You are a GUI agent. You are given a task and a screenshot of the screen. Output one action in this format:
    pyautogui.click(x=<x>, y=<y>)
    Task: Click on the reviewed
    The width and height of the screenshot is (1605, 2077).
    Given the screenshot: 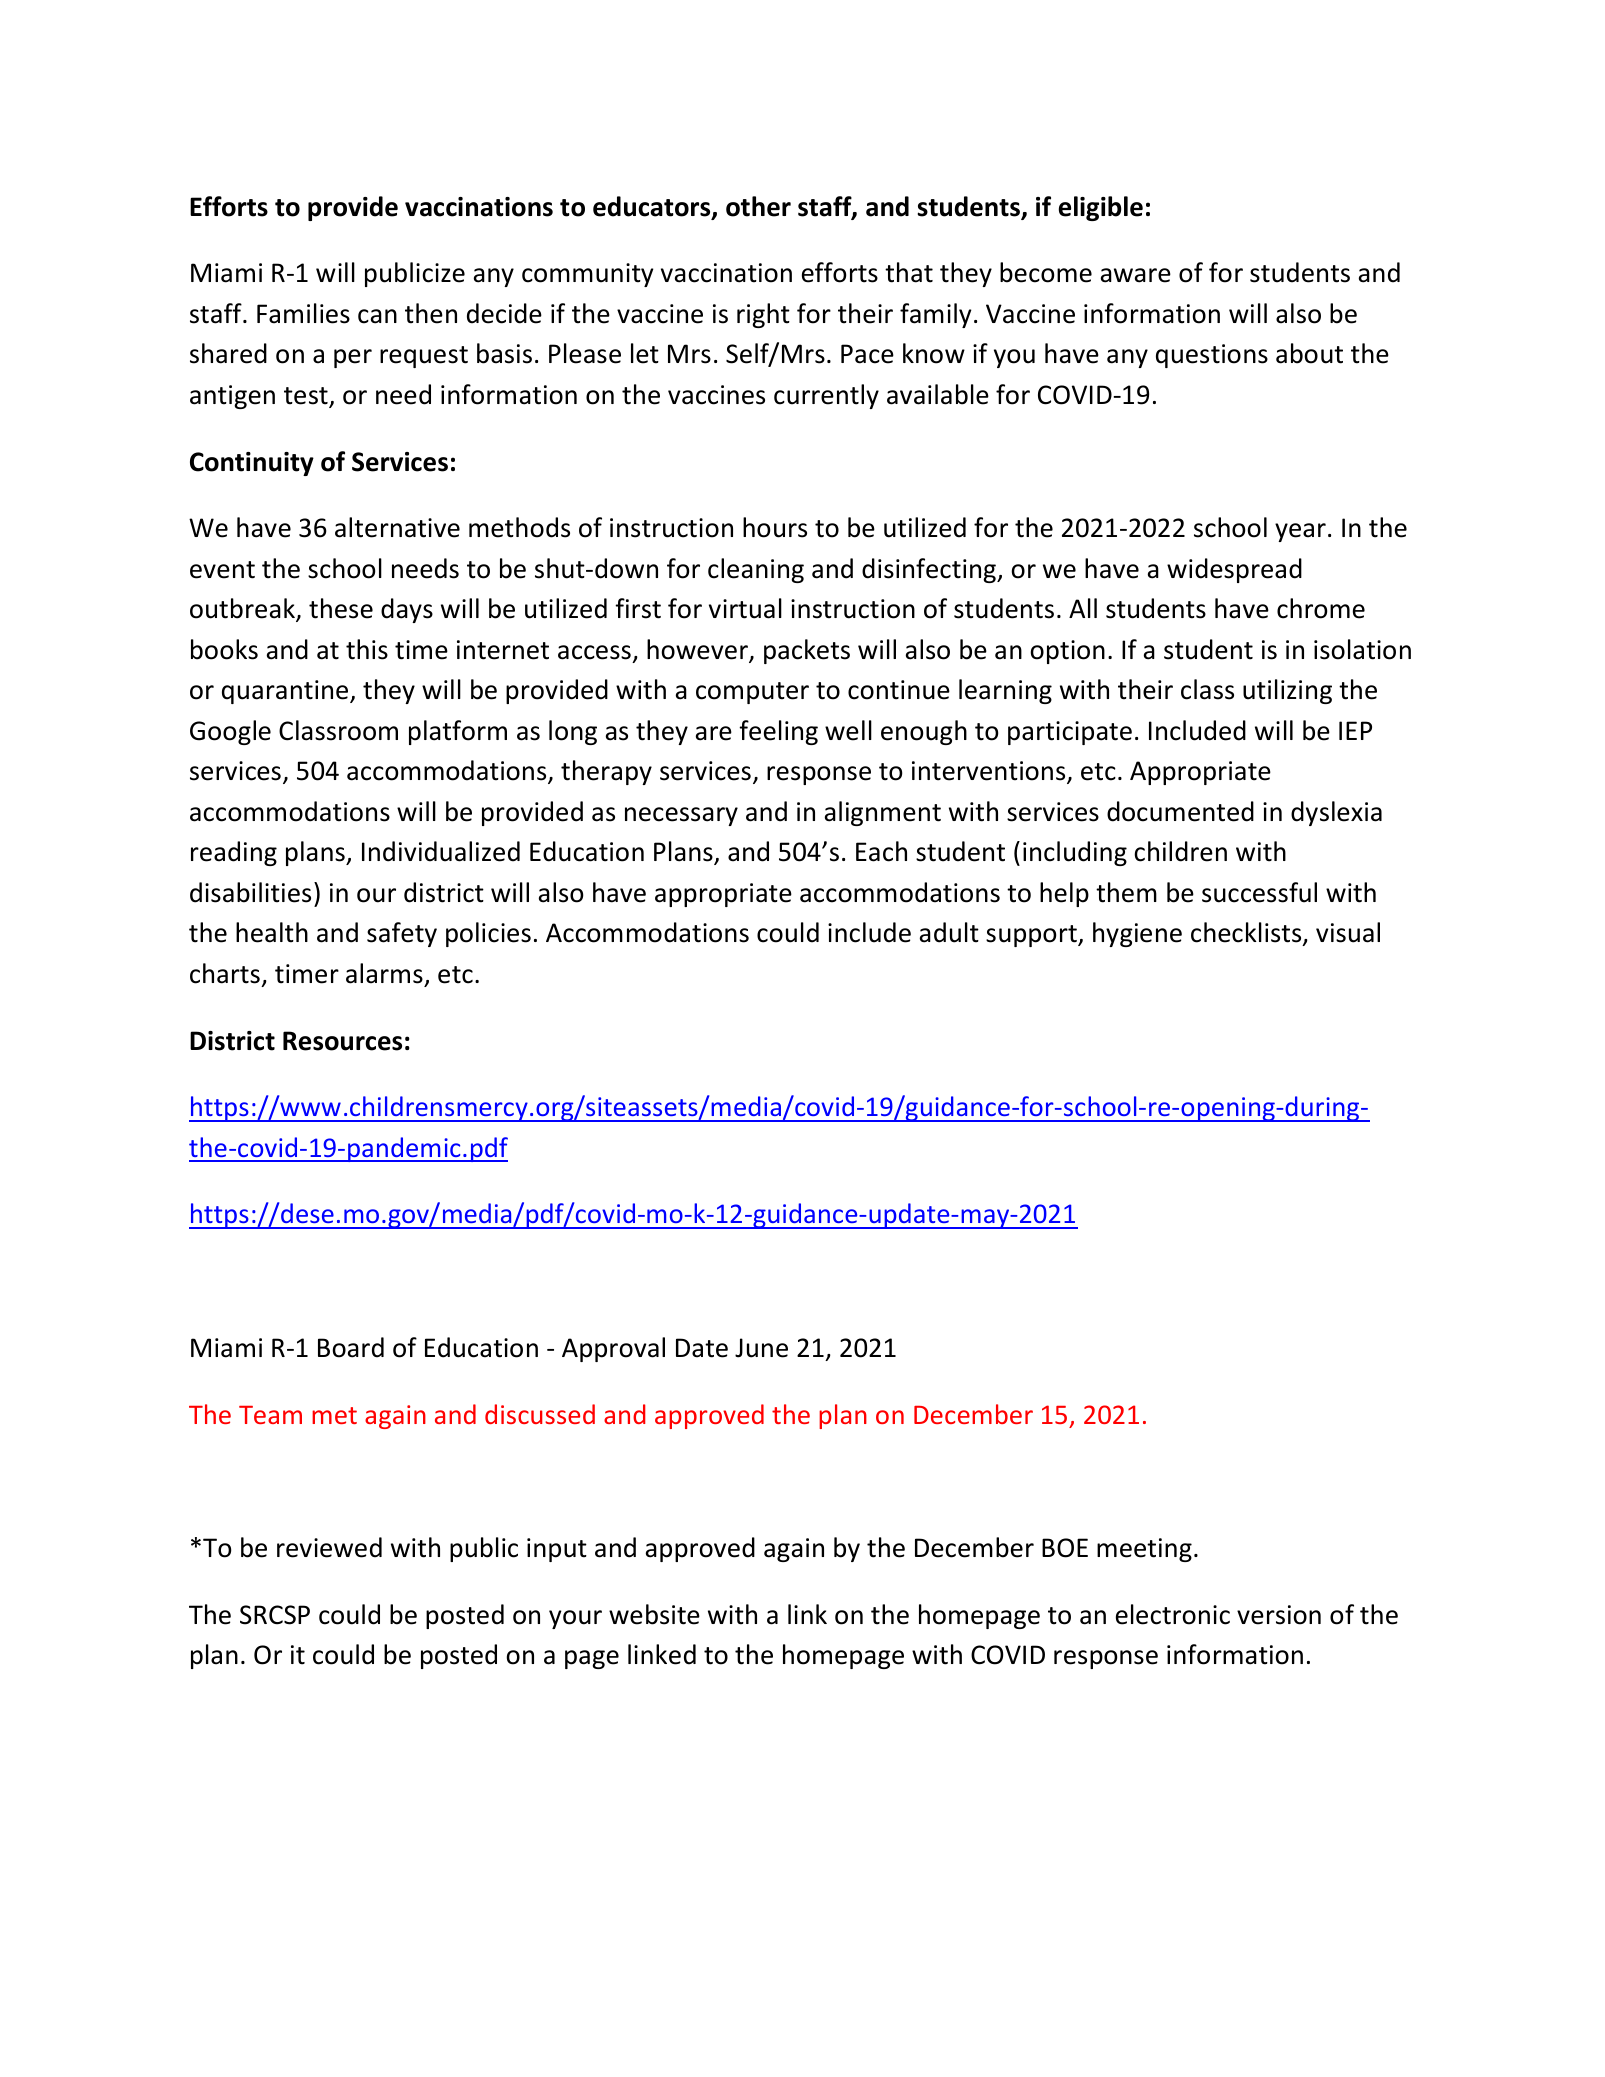 What is the action you would take?
    pyautogui.click(x=329, y=1547)
